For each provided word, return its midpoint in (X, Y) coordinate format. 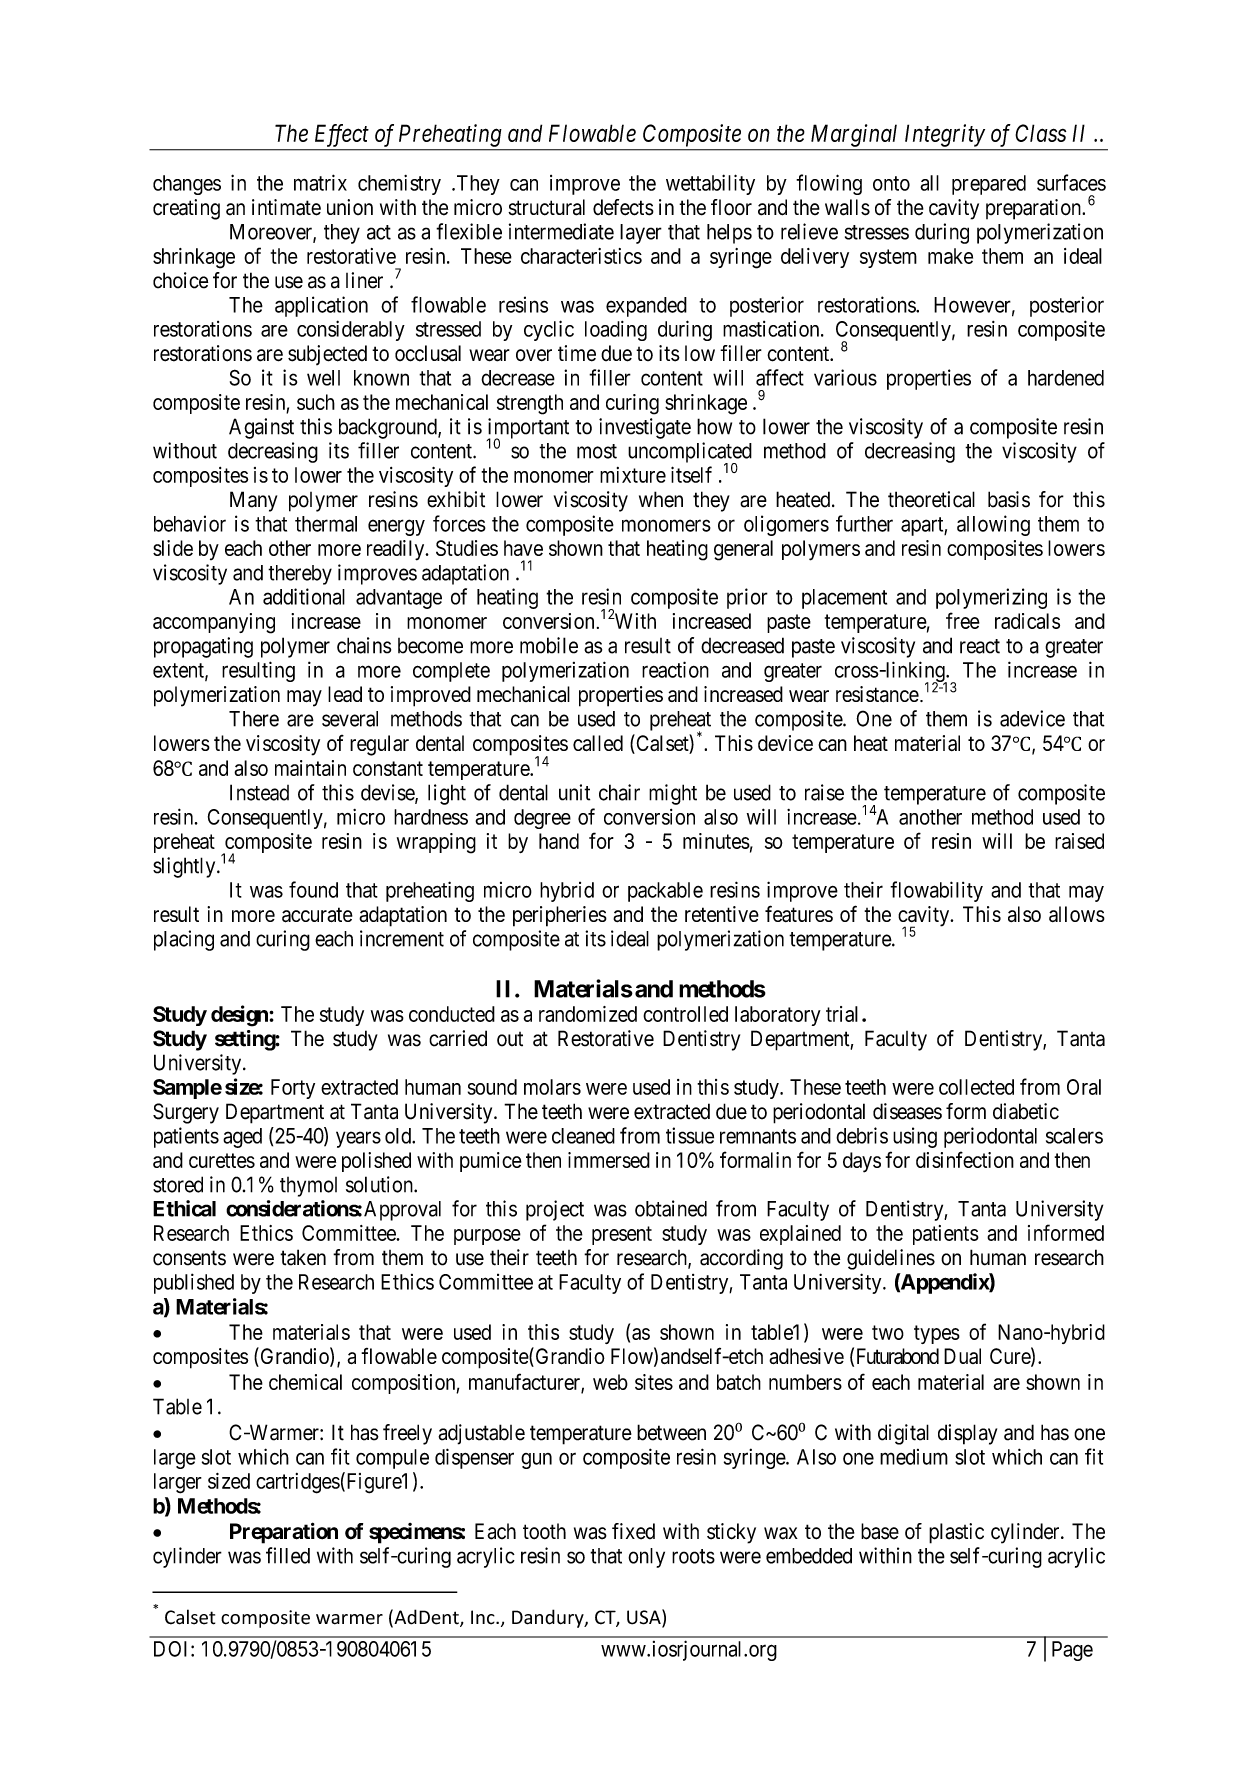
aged (242, 1138)
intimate (286, 207)
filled (288, 1555)
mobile (549, 645)
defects (623, 207)
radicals (1027, 621)
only (646, 1558)
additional (304, 596)
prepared (989, 185)
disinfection (965, 1159)
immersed (609, 1160)
